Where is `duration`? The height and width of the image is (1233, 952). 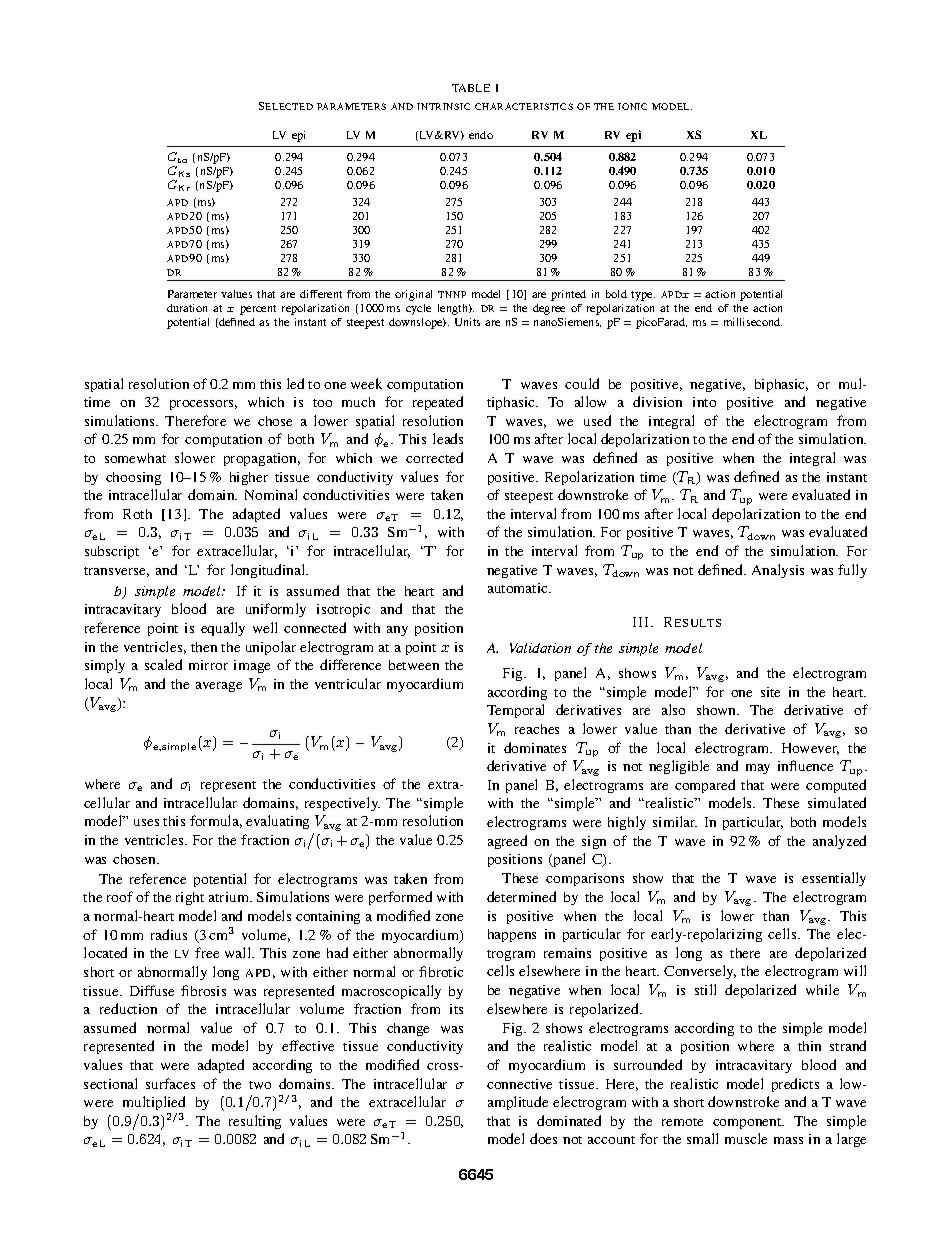
duration is located at coordinates (187, 308).
